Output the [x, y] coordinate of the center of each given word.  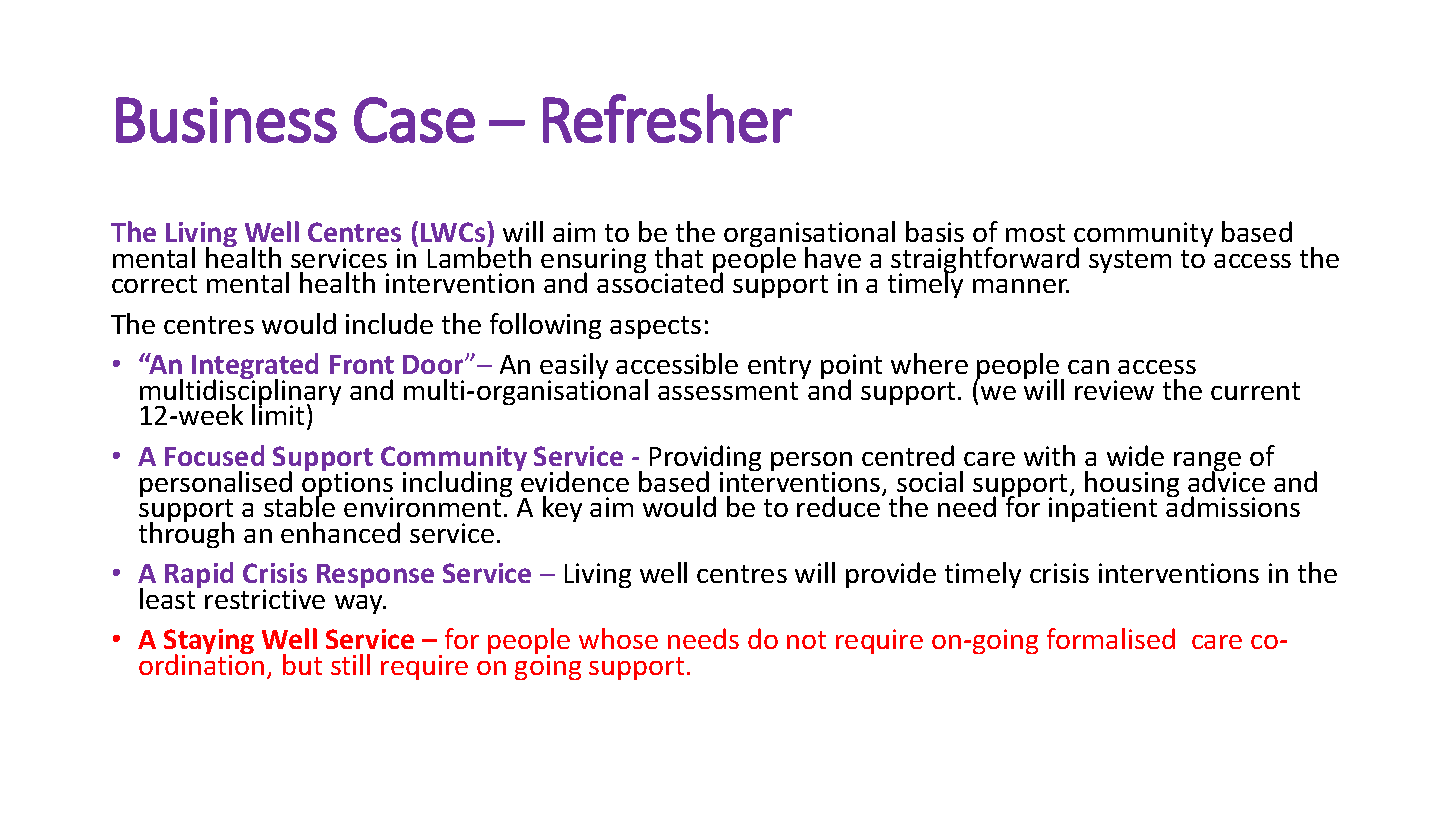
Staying [209, 643]
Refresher [667, 118]
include [389, 323]
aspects [655, 327]
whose [618, 638]
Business [226, 120]
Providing [705, 459]
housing [1132, 485]
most [1035, 233]
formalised [1111, 638]
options [347, 485]
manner [1021, 286]
